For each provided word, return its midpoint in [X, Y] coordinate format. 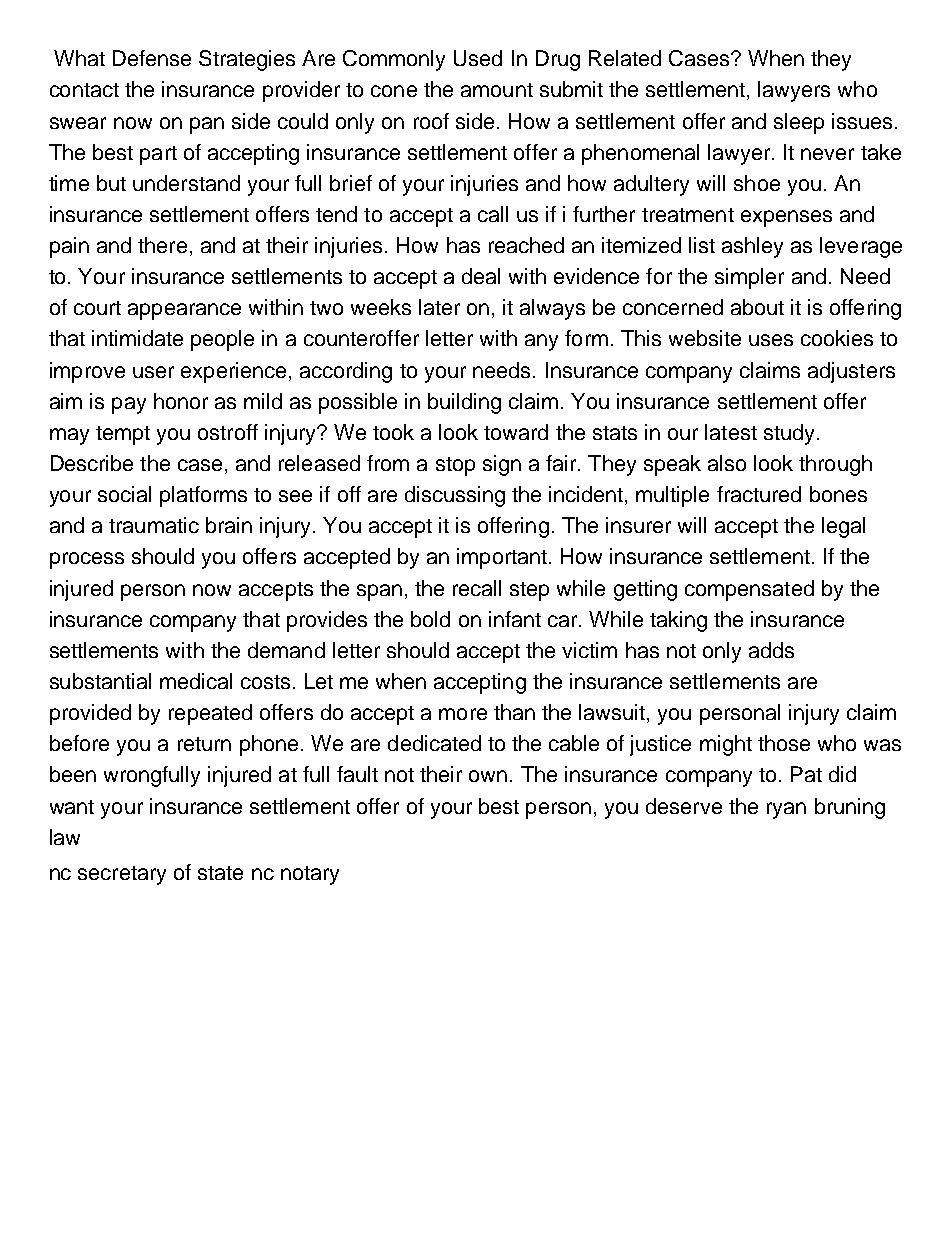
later [439, 307]
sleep [799, 123]
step [529, 591]
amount [497, 90]
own [488, 776]
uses [771, 340]
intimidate [137, 338]
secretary [122, 875]
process [87, 560]
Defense [152, 58]
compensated [749, 590]
